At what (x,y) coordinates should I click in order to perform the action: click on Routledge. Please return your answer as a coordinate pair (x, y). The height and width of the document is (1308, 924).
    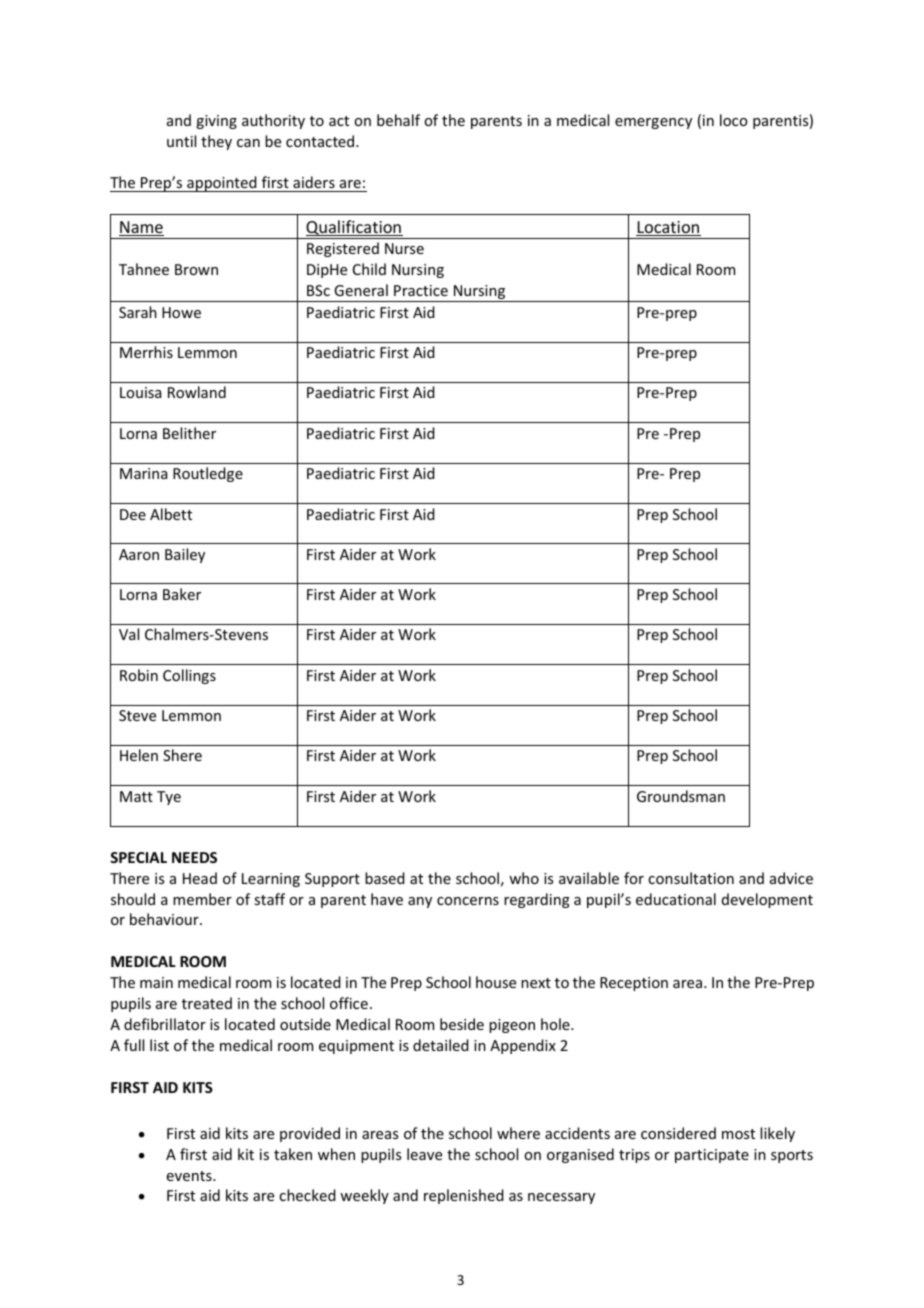
    Looking at the image, I should click on (208, 474).
